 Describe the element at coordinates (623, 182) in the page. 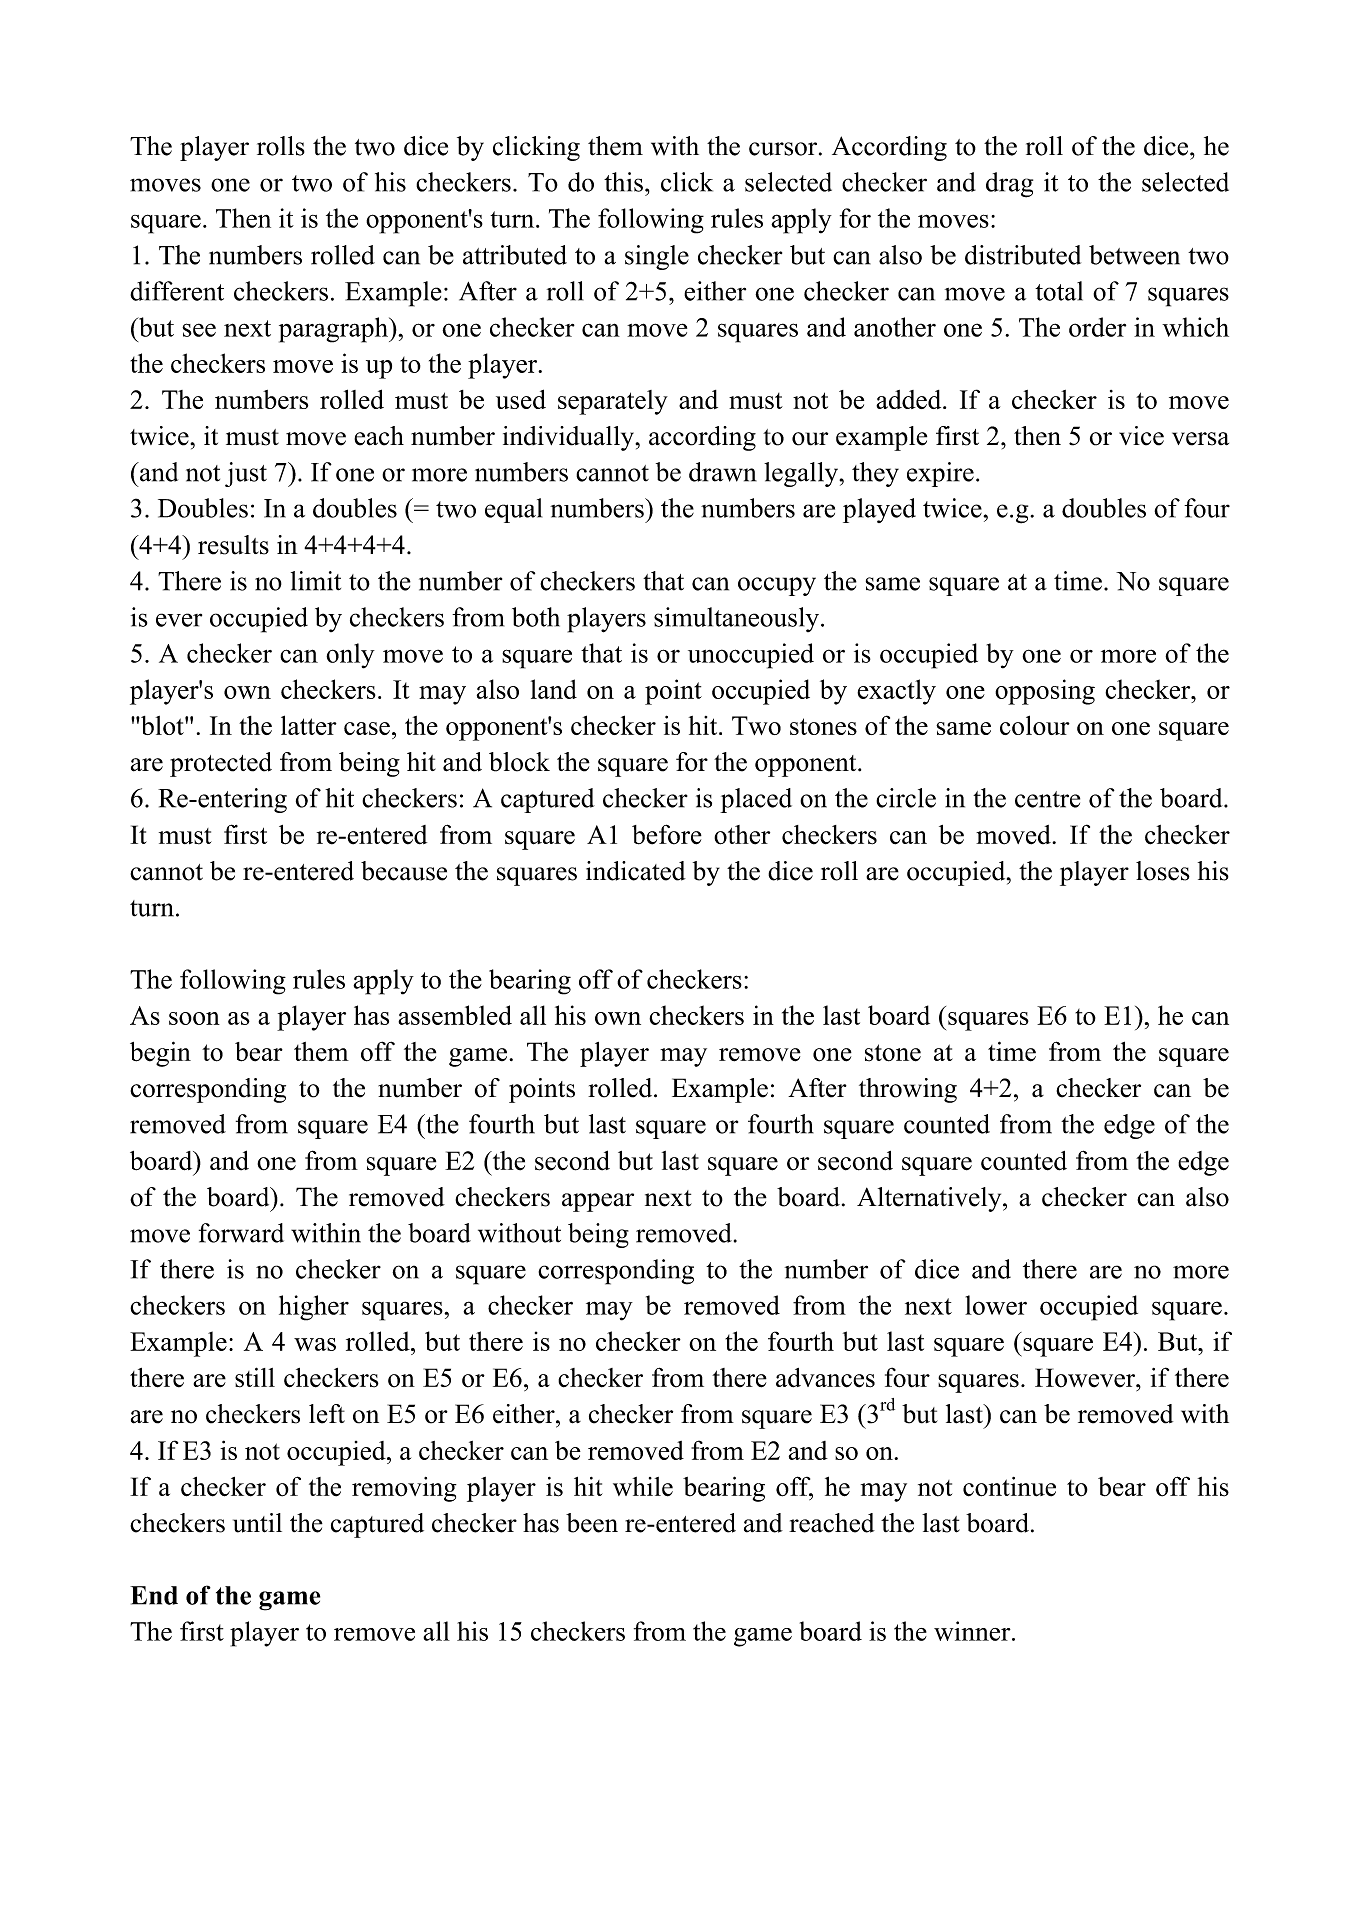

I see `this` at that location.
